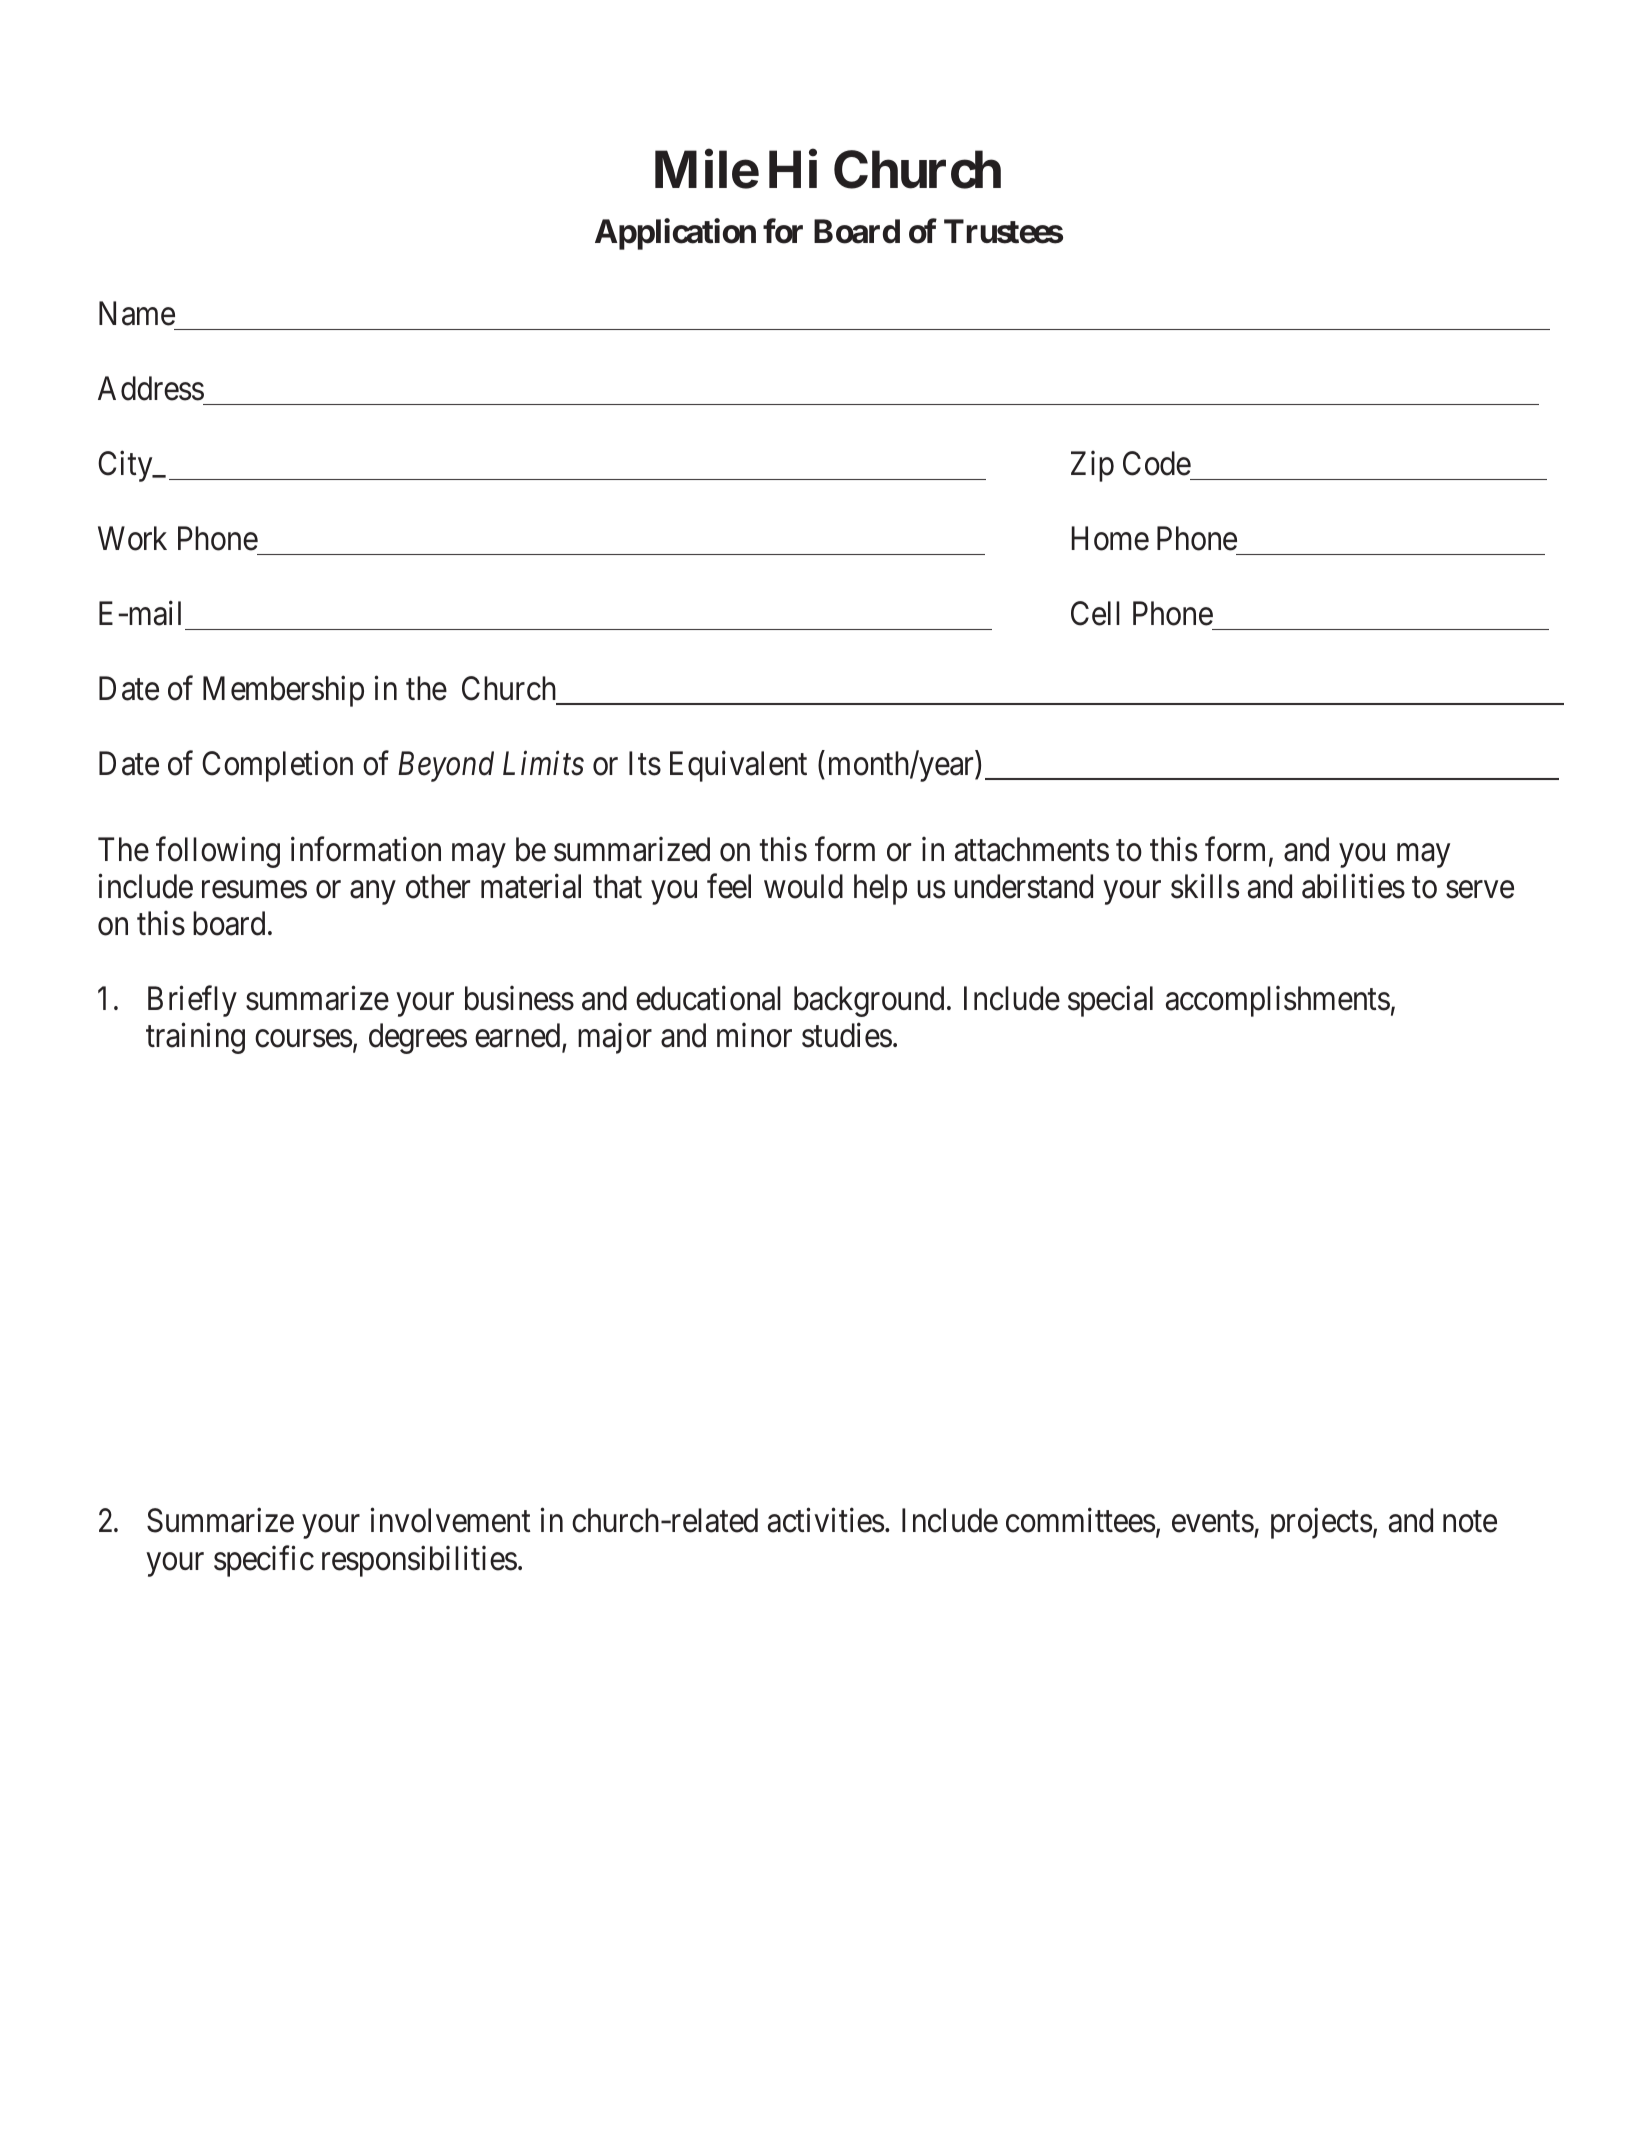 Image resolution: width=1652 pixels, height=2138 pixels. What do you see at coordinates (1157, 463) in the page?
I see `Code` at bounding box center [1157, 463].
